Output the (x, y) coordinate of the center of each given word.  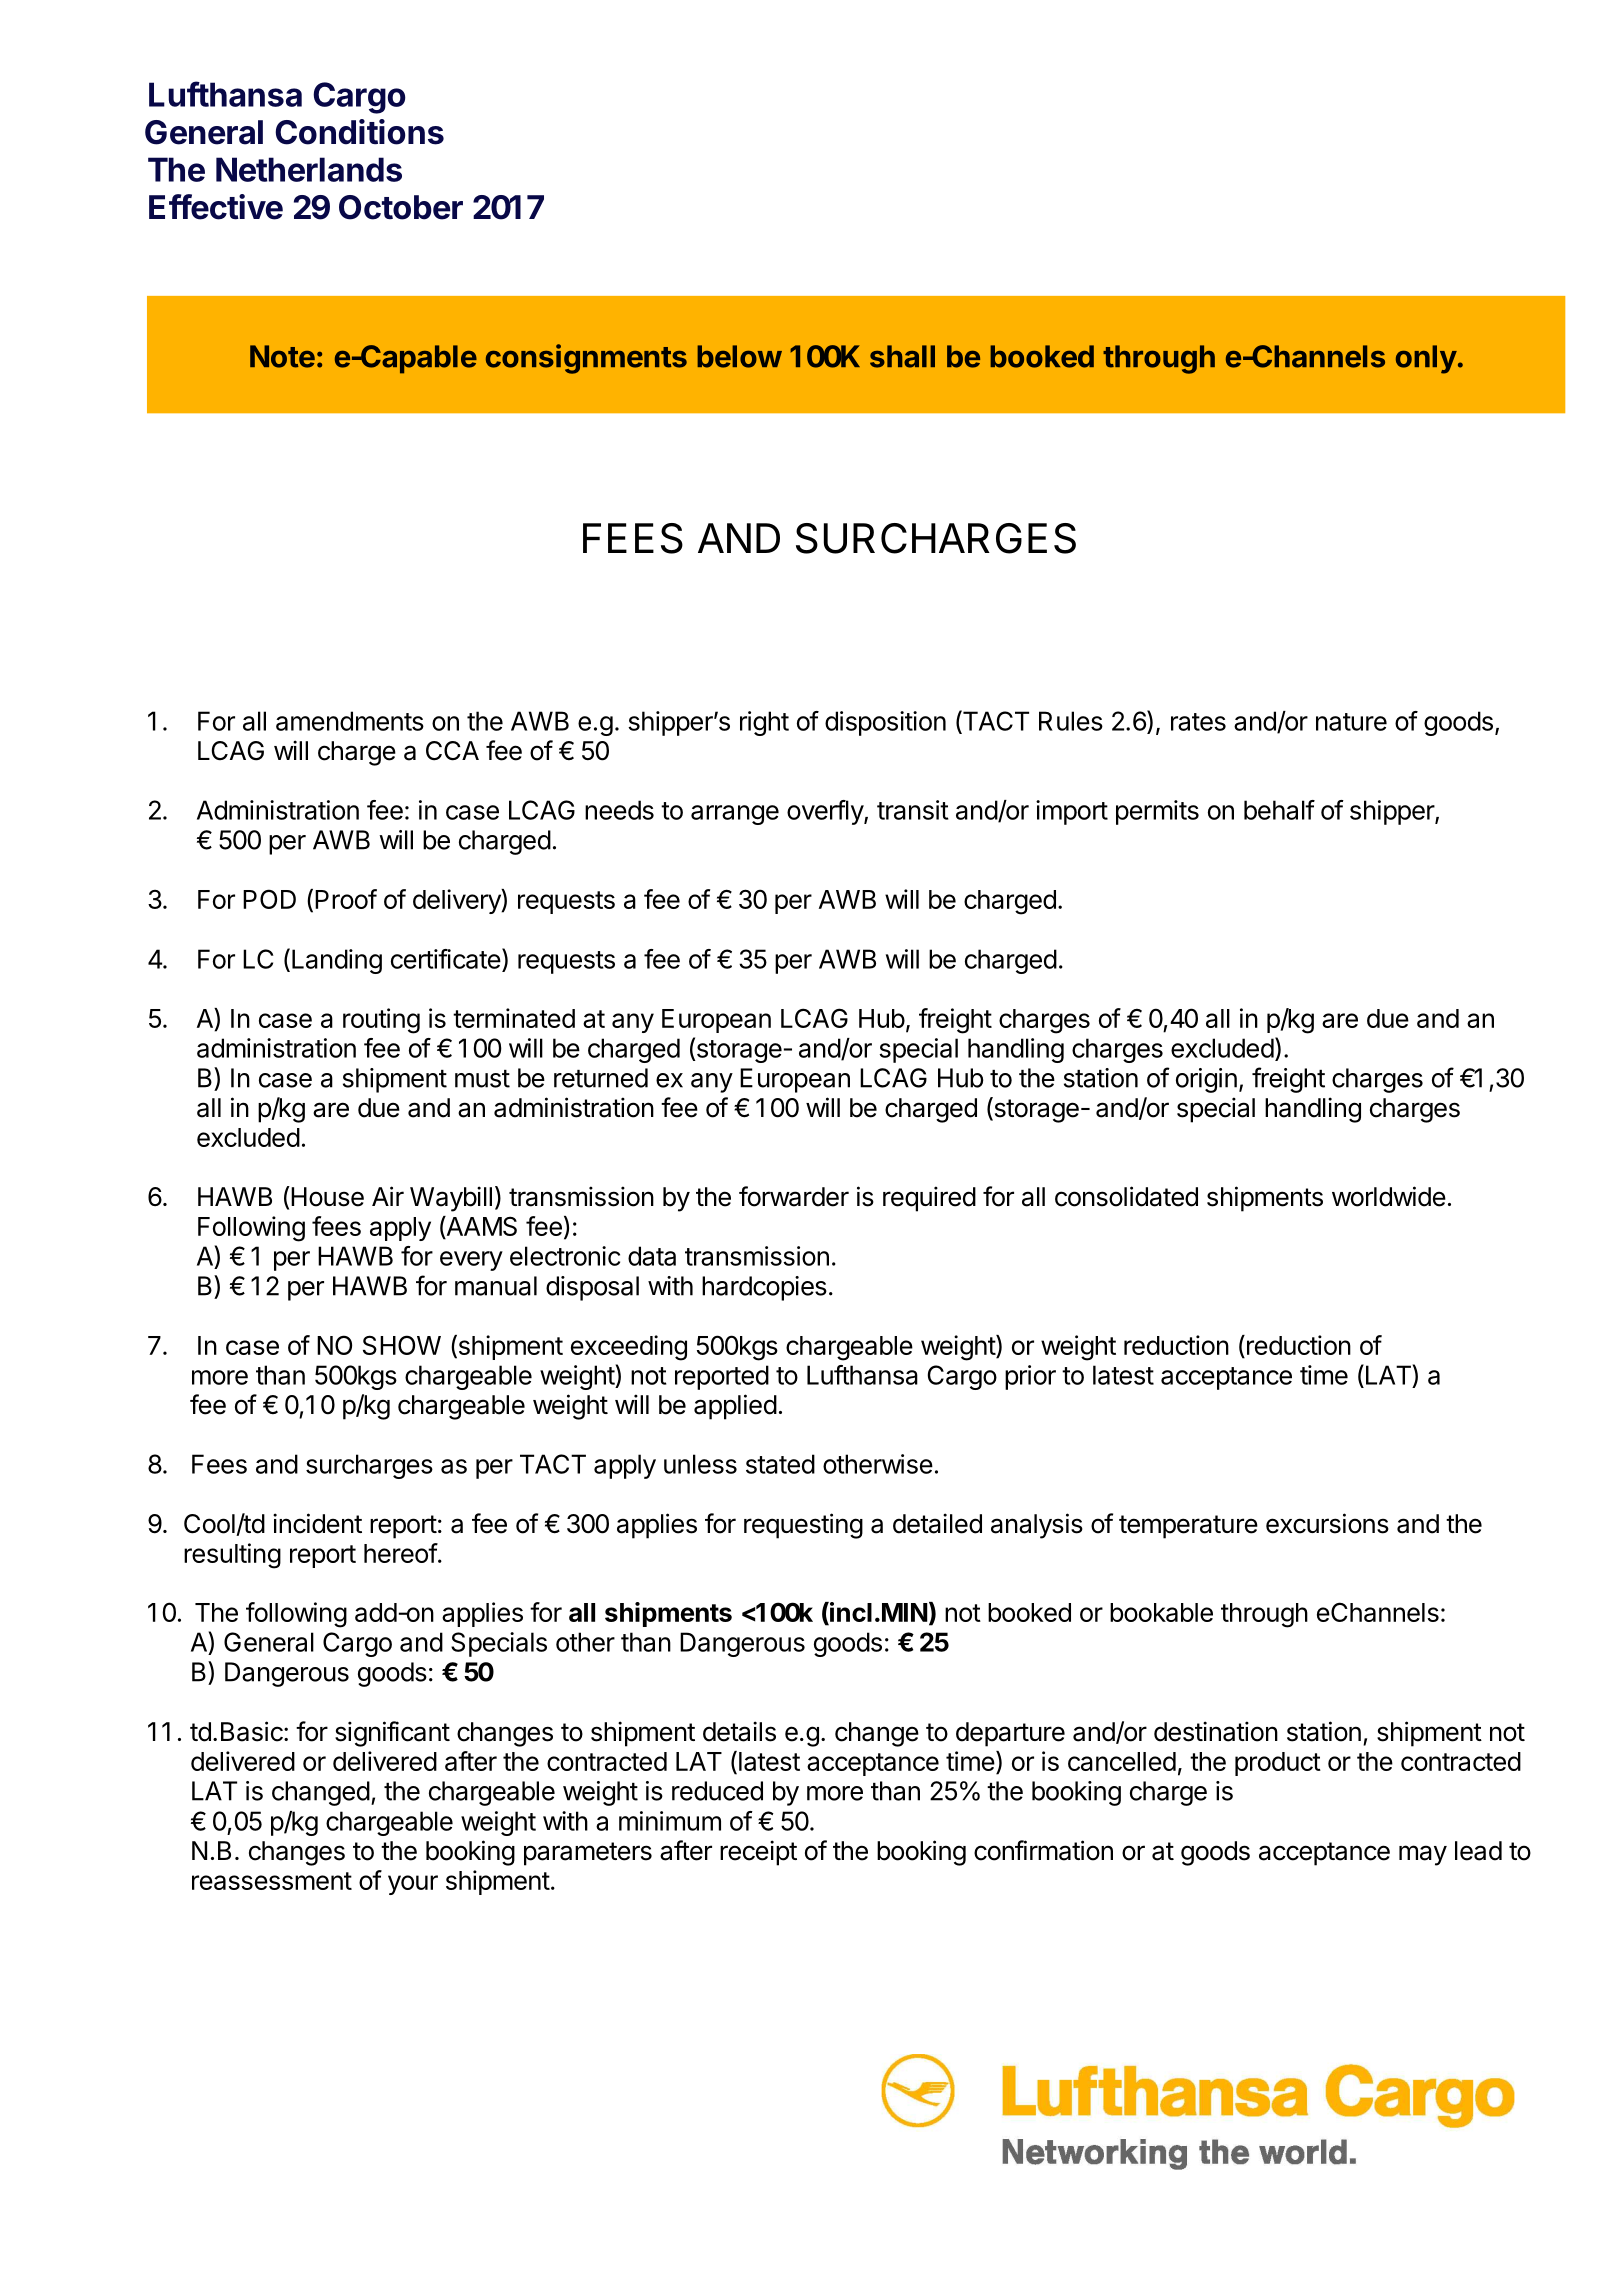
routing (381, 1021)
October (401, 207)
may (1423, 1855)
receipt (758, 1853)
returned (601, 1078)
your (413, 1885)
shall (902, 356)
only (1426, 359)
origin (1206, 1080)
